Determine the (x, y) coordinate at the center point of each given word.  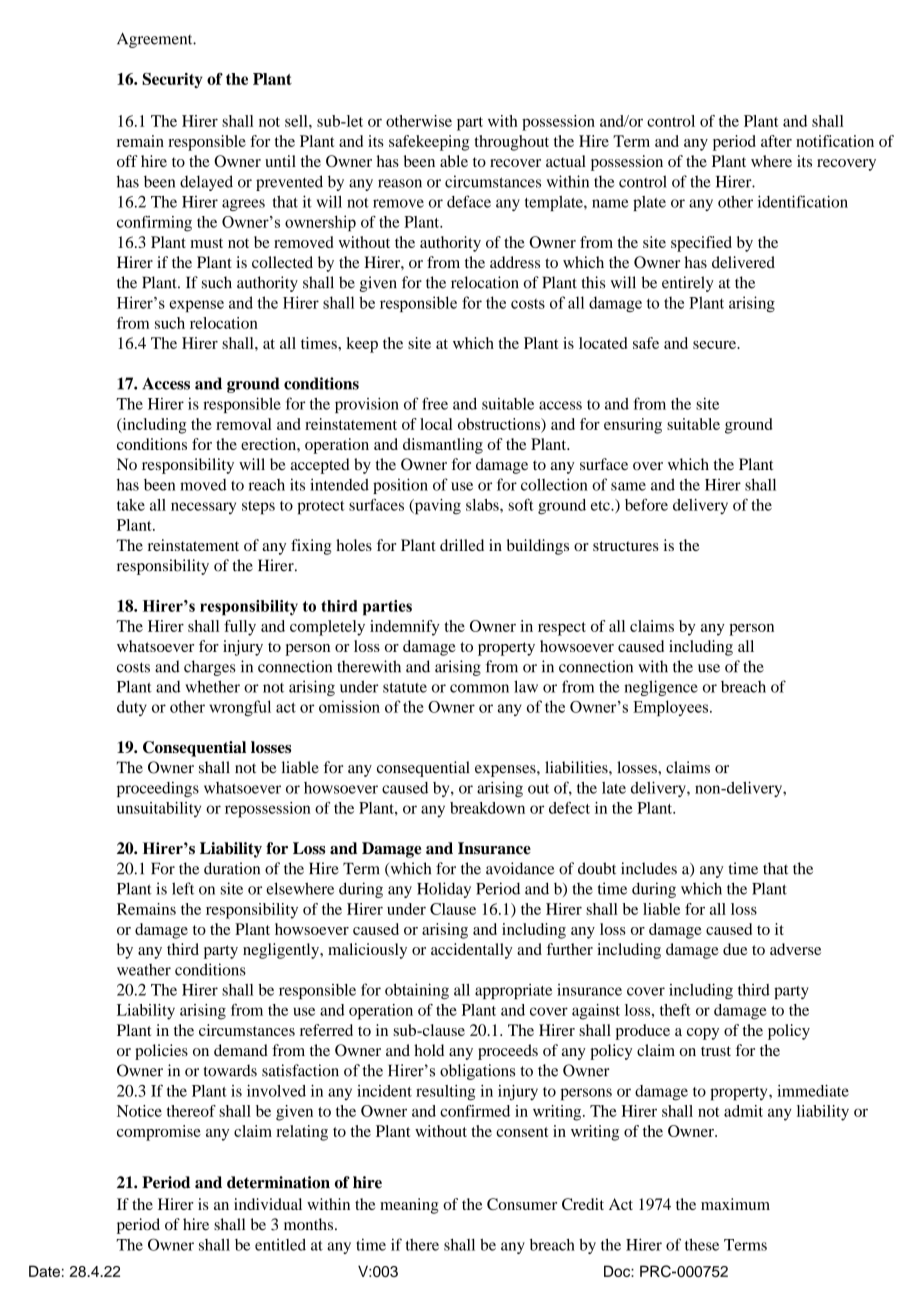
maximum (735, 1204)
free (435, 403)
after (776, 141)
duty (132, 708)
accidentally (472, 951)
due (735, 949)
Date (44, 1271)
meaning (409, 1206)
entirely (688, 284)
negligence (661, 688)
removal (244, 424)
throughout (511, 143)
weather (144, 969)
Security (172, 80)
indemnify (404, 628)
